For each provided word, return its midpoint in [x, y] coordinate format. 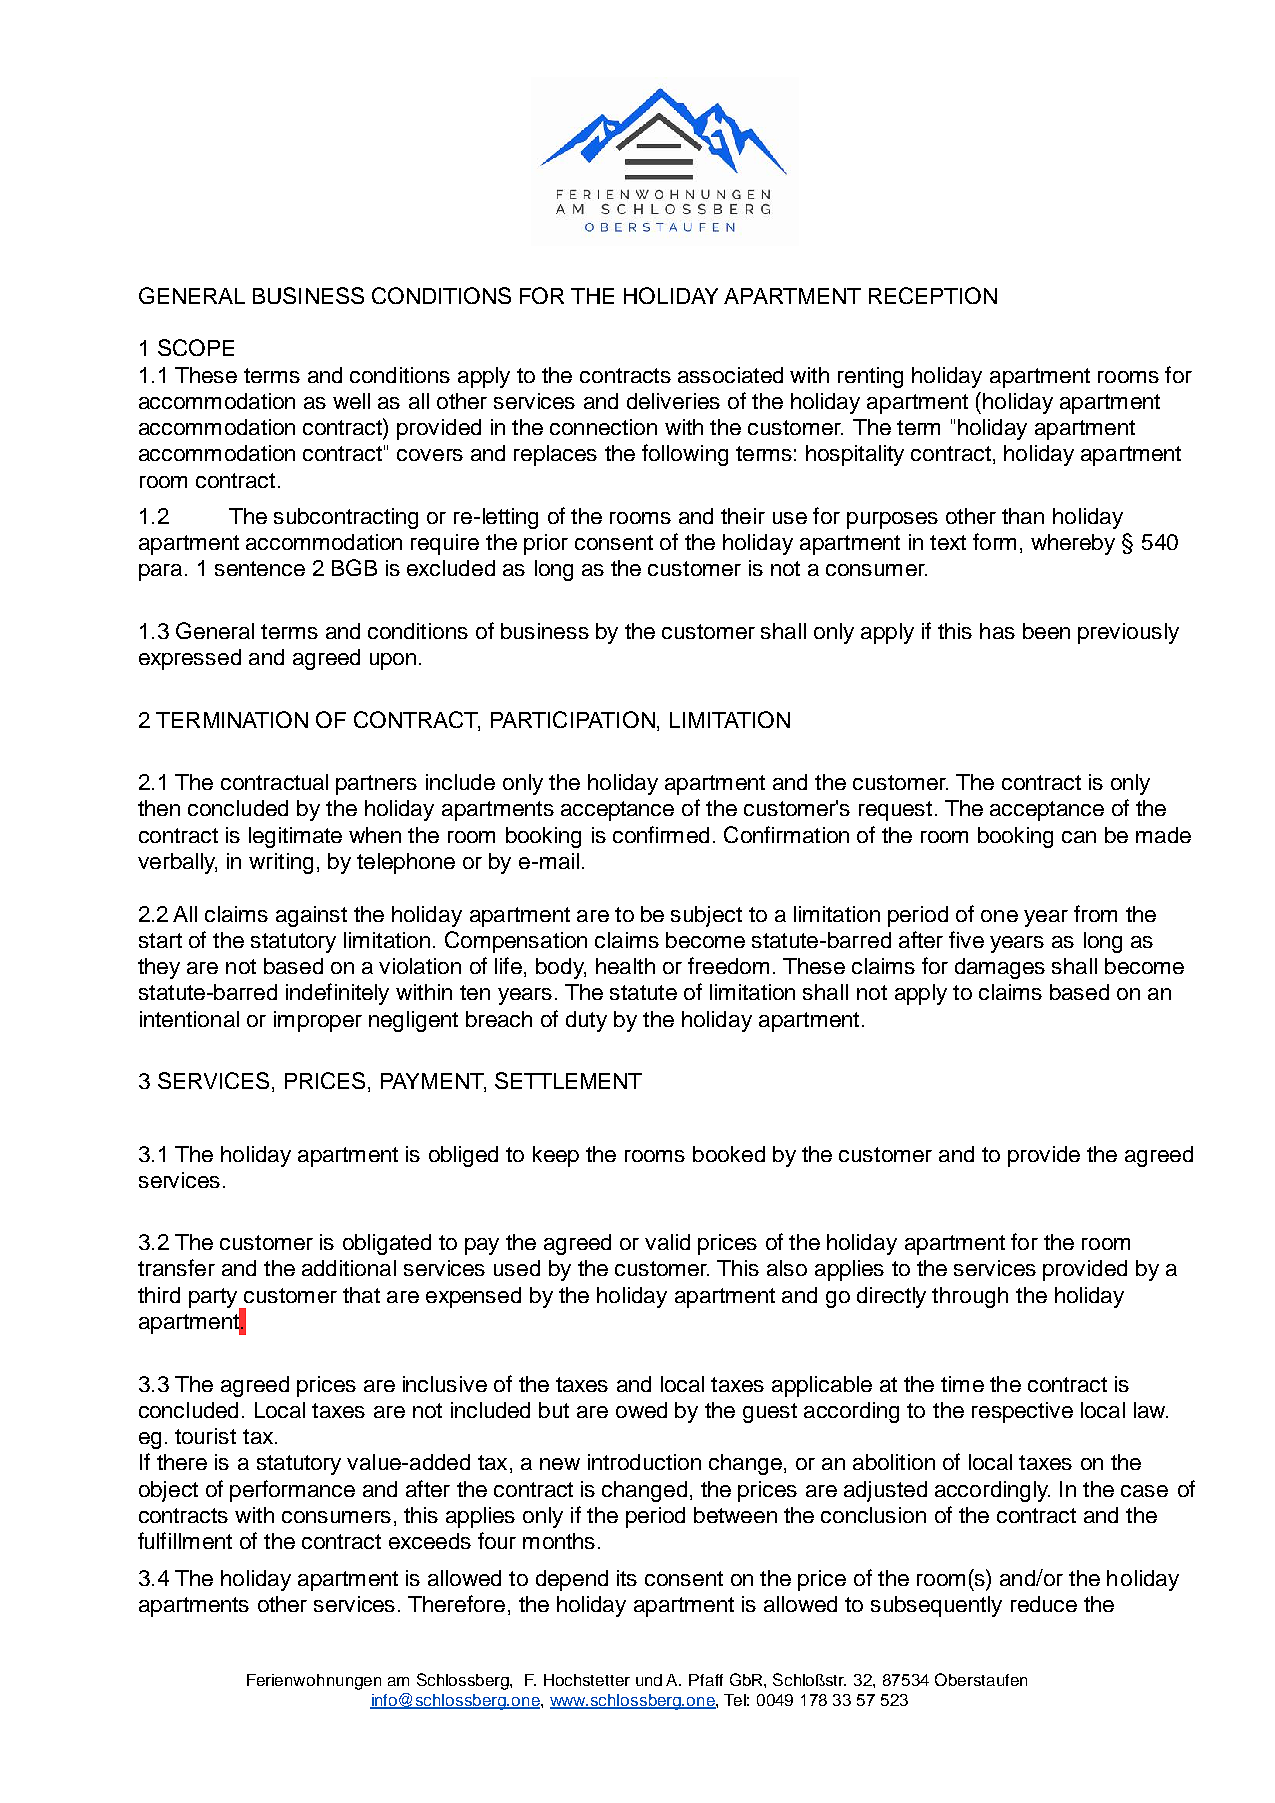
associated [730, 375]
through [970, 1297]
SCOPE [196, 347]
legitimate [295, 837]
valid [667, 1242]
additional [349, 1268]
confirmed [661, 834]
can [1079, 837]
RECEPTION [933, 295]
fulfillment [185, 1540]
